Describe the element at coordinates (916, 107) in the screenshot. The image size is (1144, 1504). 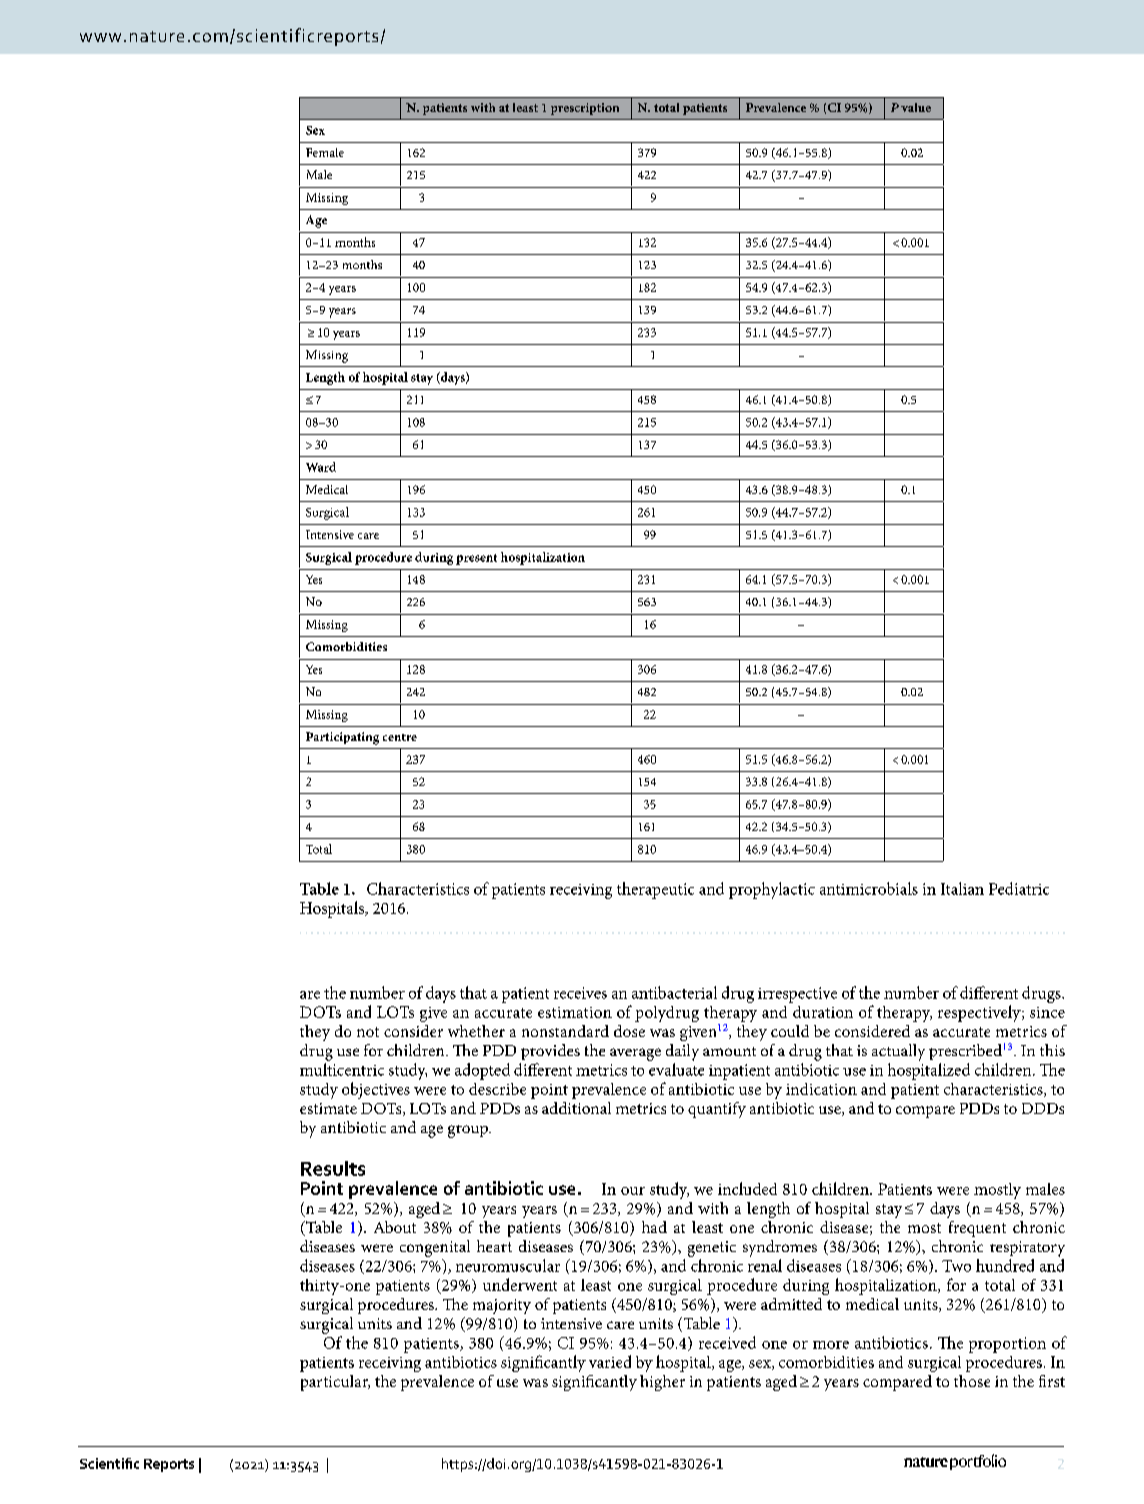
I see `value` at that location.
